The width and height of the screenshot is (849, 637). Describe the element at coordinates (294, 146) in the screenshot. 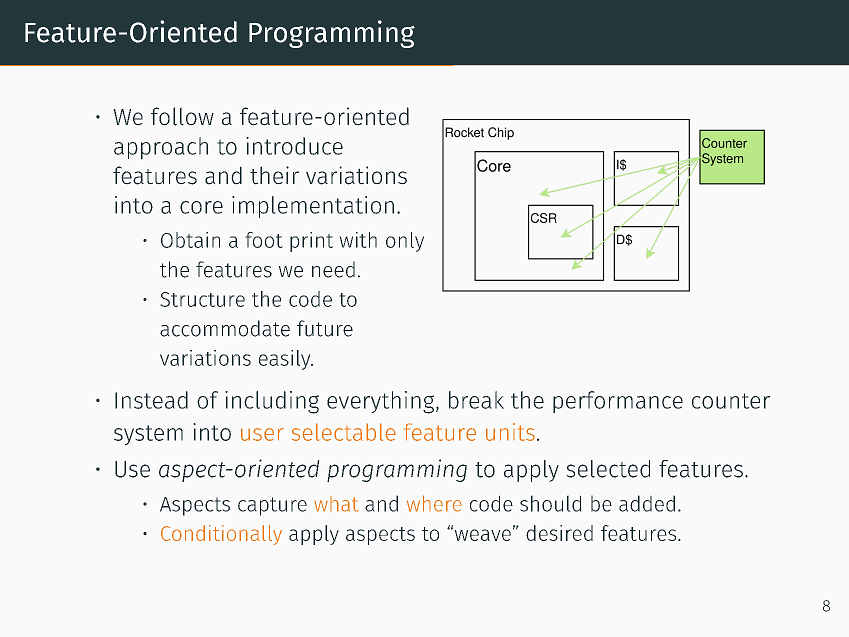

I see `introduce` at that location.
